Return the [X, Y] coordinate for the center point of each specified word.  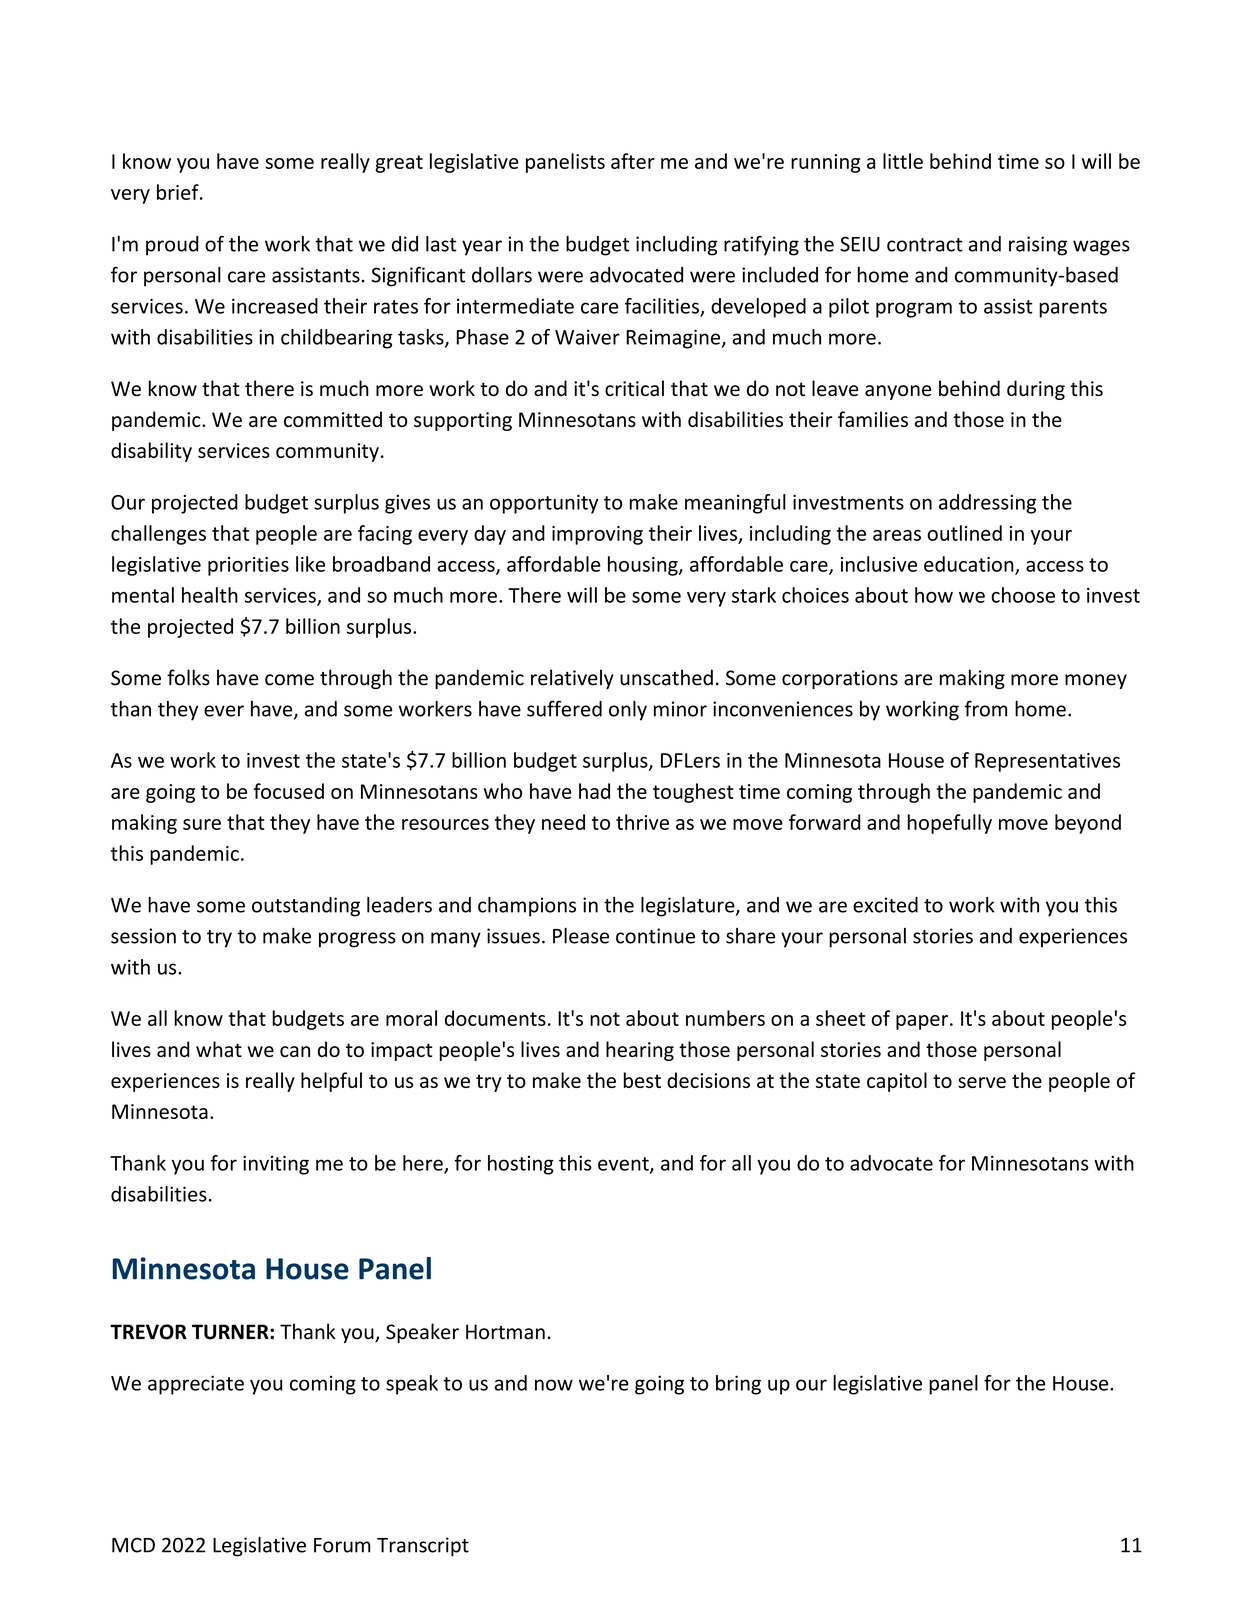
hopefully [950, 824]
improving [597, 535]
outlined [964, 533]
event [624, 1165]
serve [982, 1082]
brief [179, 192]
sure [202, 824]
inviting [276, 1165]
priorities [248, 566]
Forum [342, 1545]
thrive [642, 822]
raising [1038, 246]
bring [738, 1385]
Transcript [423, 1547]
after [633, 161]
